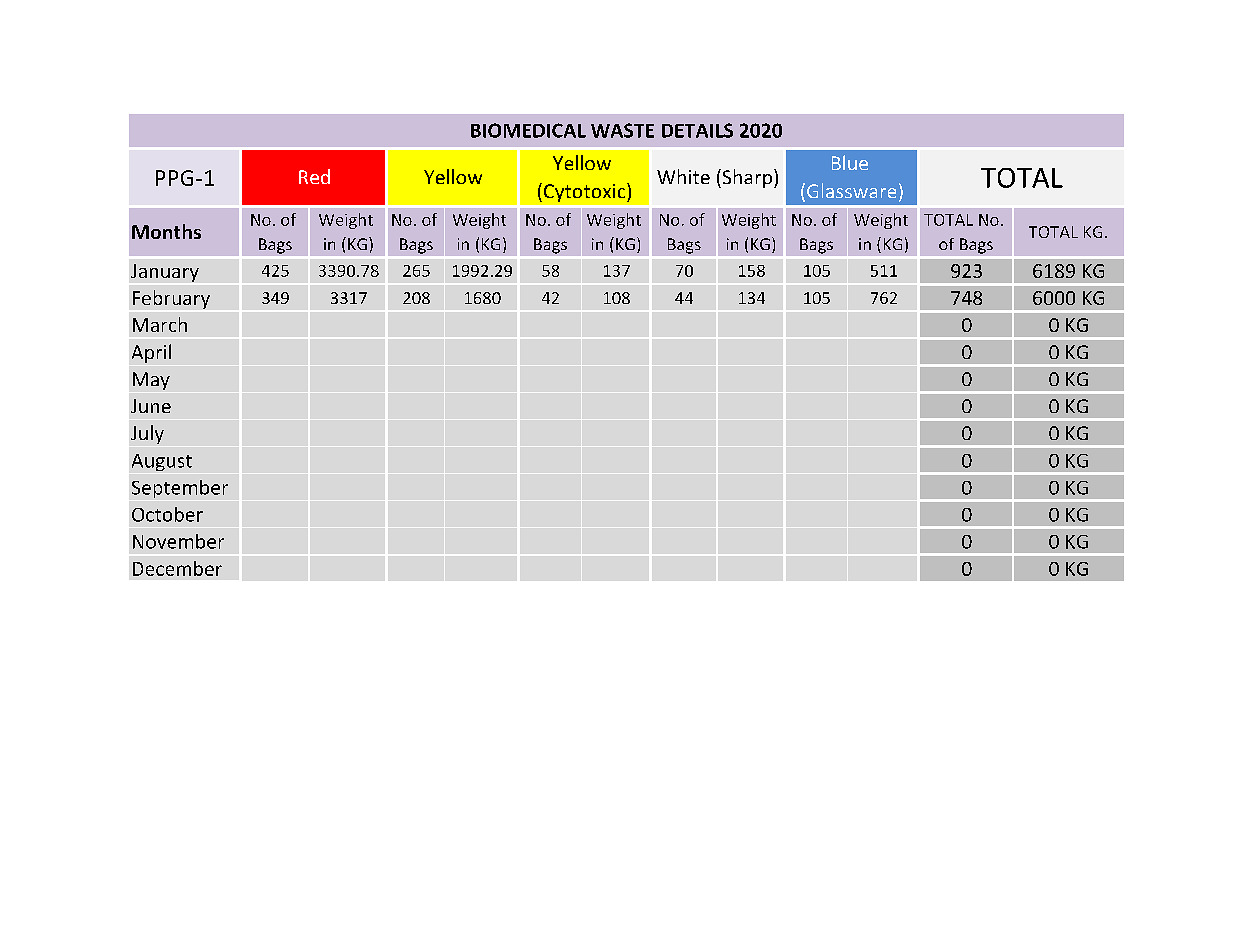  I want to click on BIOMEDICAL, so click(528, 130).
